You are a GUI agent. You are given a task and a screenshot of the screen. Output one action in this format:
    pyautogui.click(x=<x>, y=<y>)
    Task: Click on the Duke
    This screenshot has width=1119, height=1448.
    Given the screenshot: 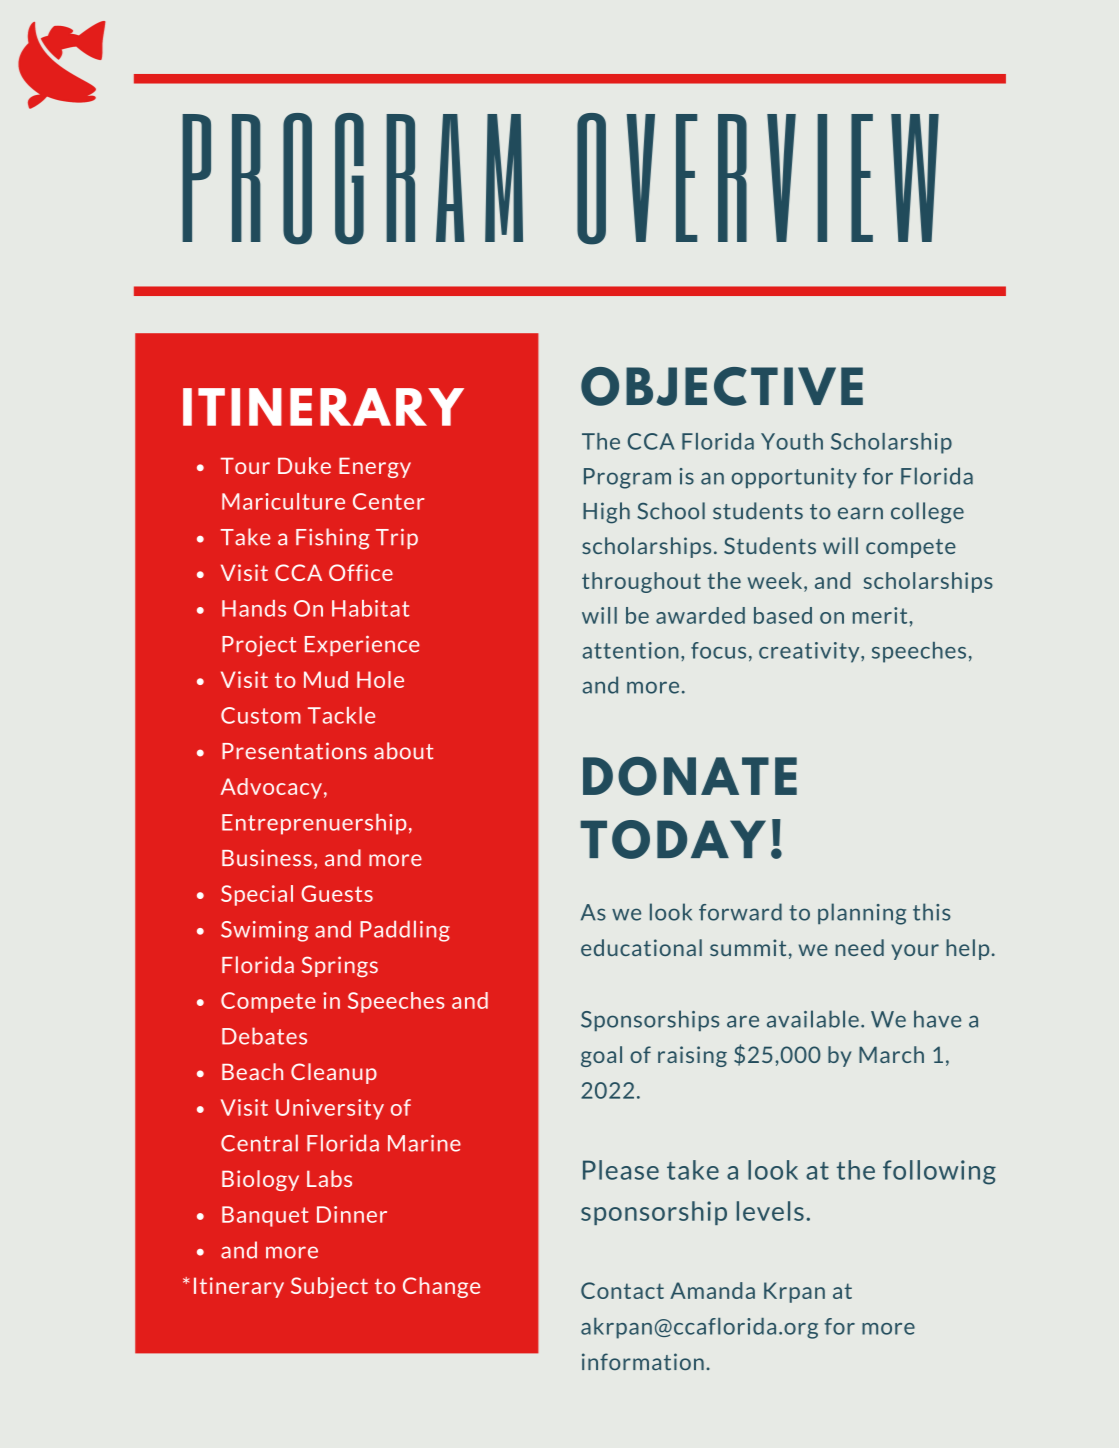 What is the action you would take?
    pyautogui.click(x=304, y=465)
